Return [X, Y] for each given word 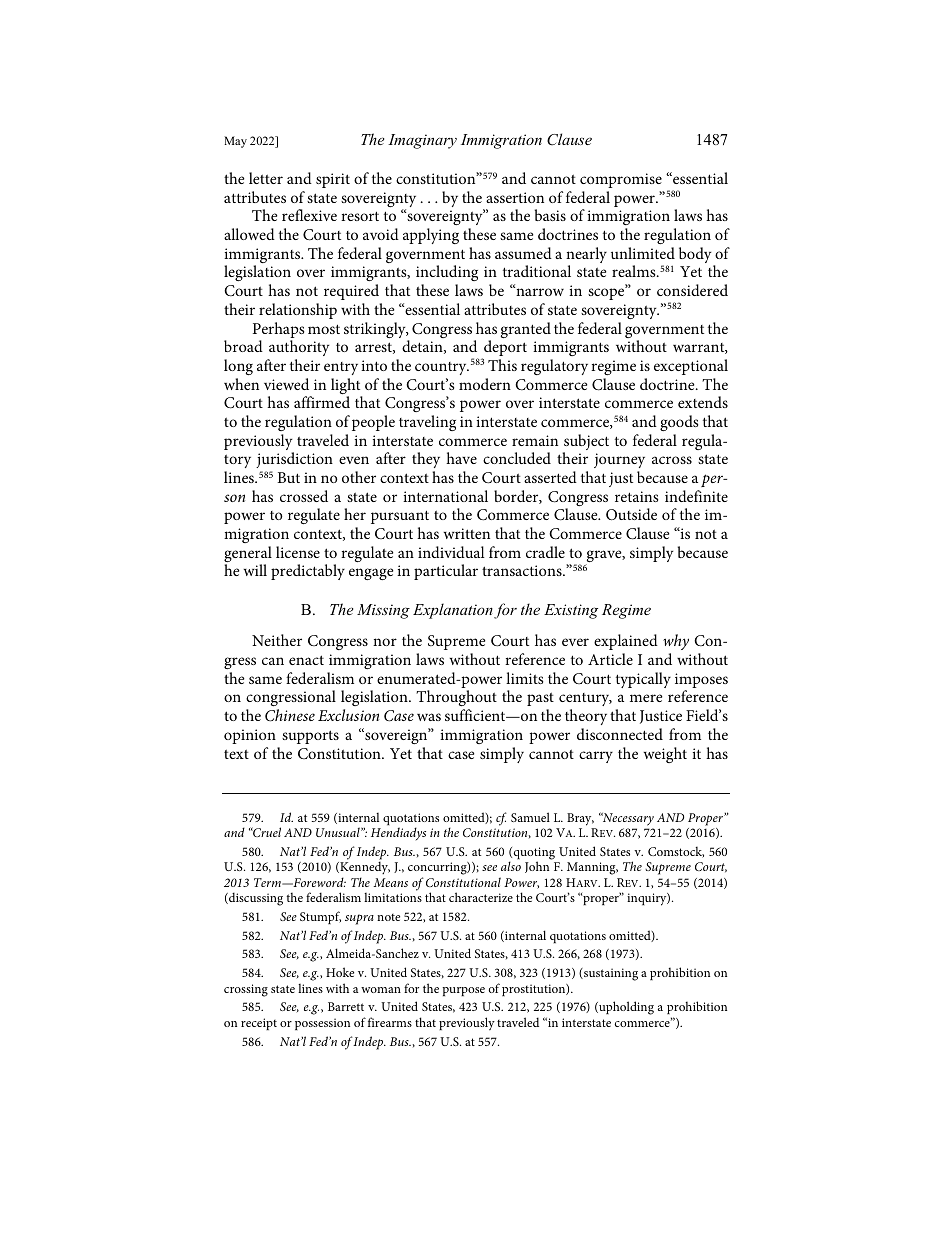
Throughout [456, 700]
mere [646, 698]
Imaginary [422, 141]
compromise [621, 180]
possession [322, 1024]
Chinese [290, 715]
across [672, 460]
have [461, 458]
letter [266, 178]
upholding [625, 1008]
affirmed [322, 402]
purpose [463, 991]
